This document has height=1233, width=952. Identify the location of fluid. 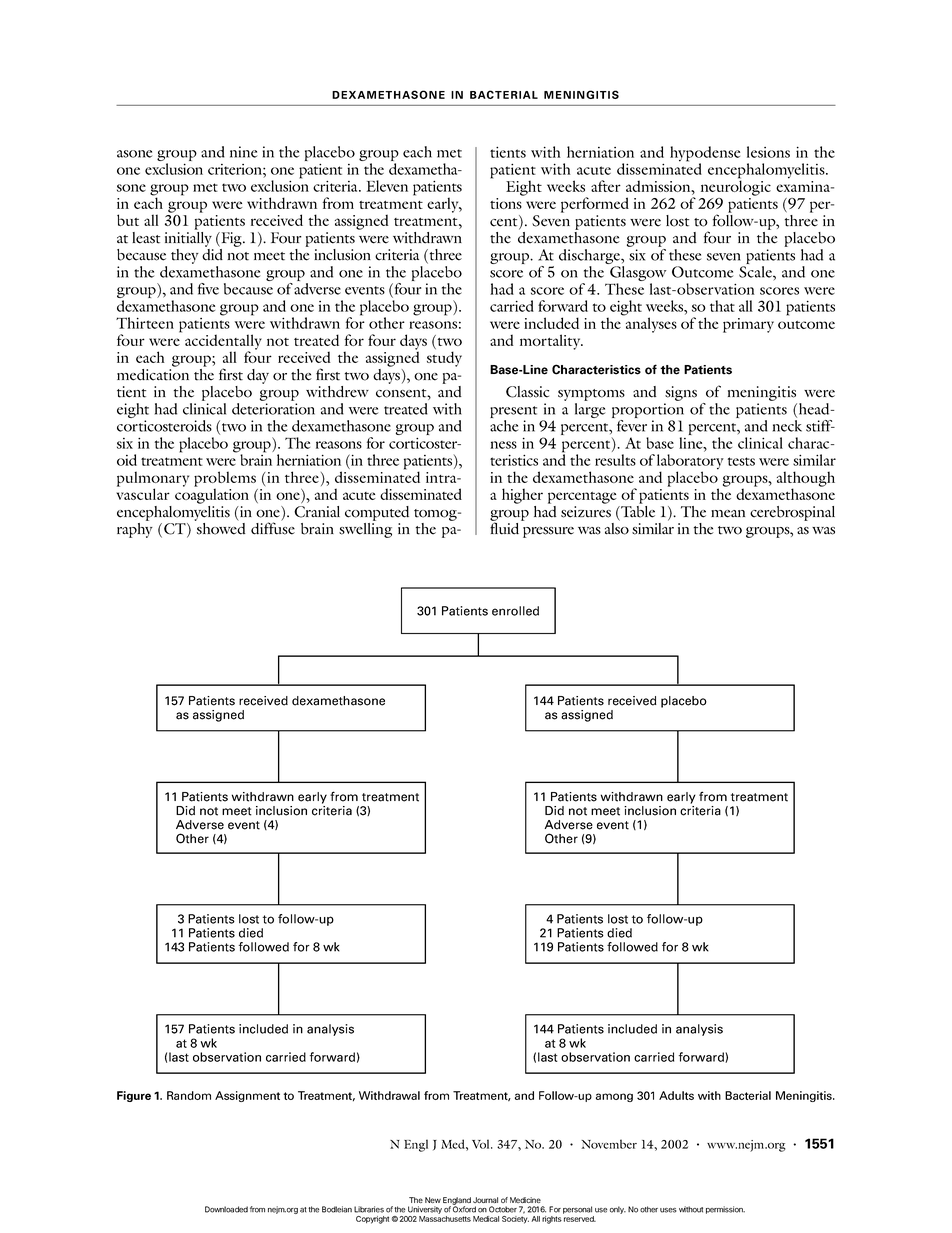
(504, 528).
